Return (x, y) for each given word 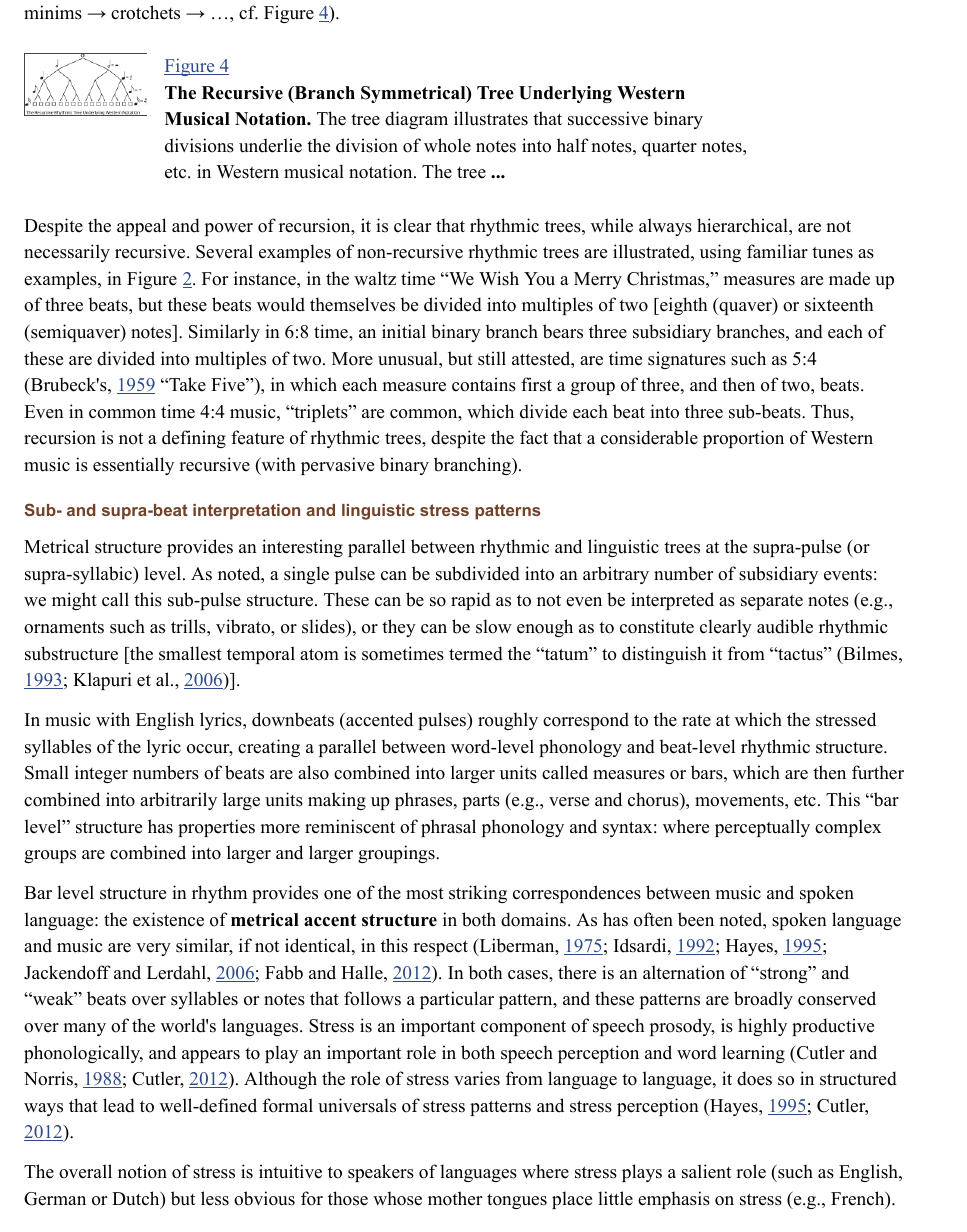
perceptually (762, 828)
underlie (270, 145)
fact (534, 437)
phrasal (448, 828)
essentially (133, 466)
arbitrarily (178, 801)
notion (142, 1171)
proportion (743, 439)
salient (706, 1171)
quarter (669, 148)
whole (447, 145)
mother (455, 1198)
